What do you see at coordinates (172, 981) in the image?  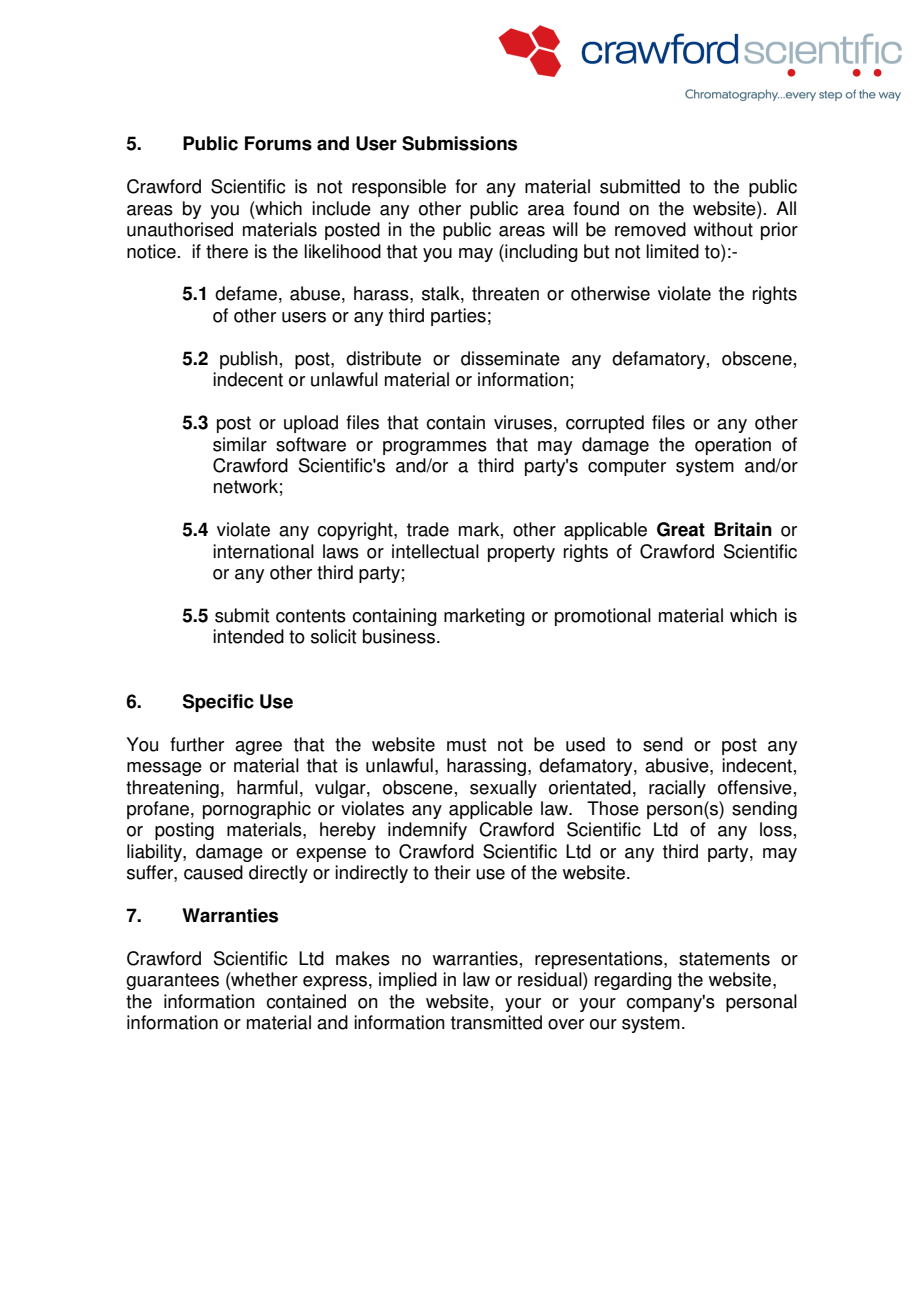 I see `guarantees` at bounding box center [172, 981].
